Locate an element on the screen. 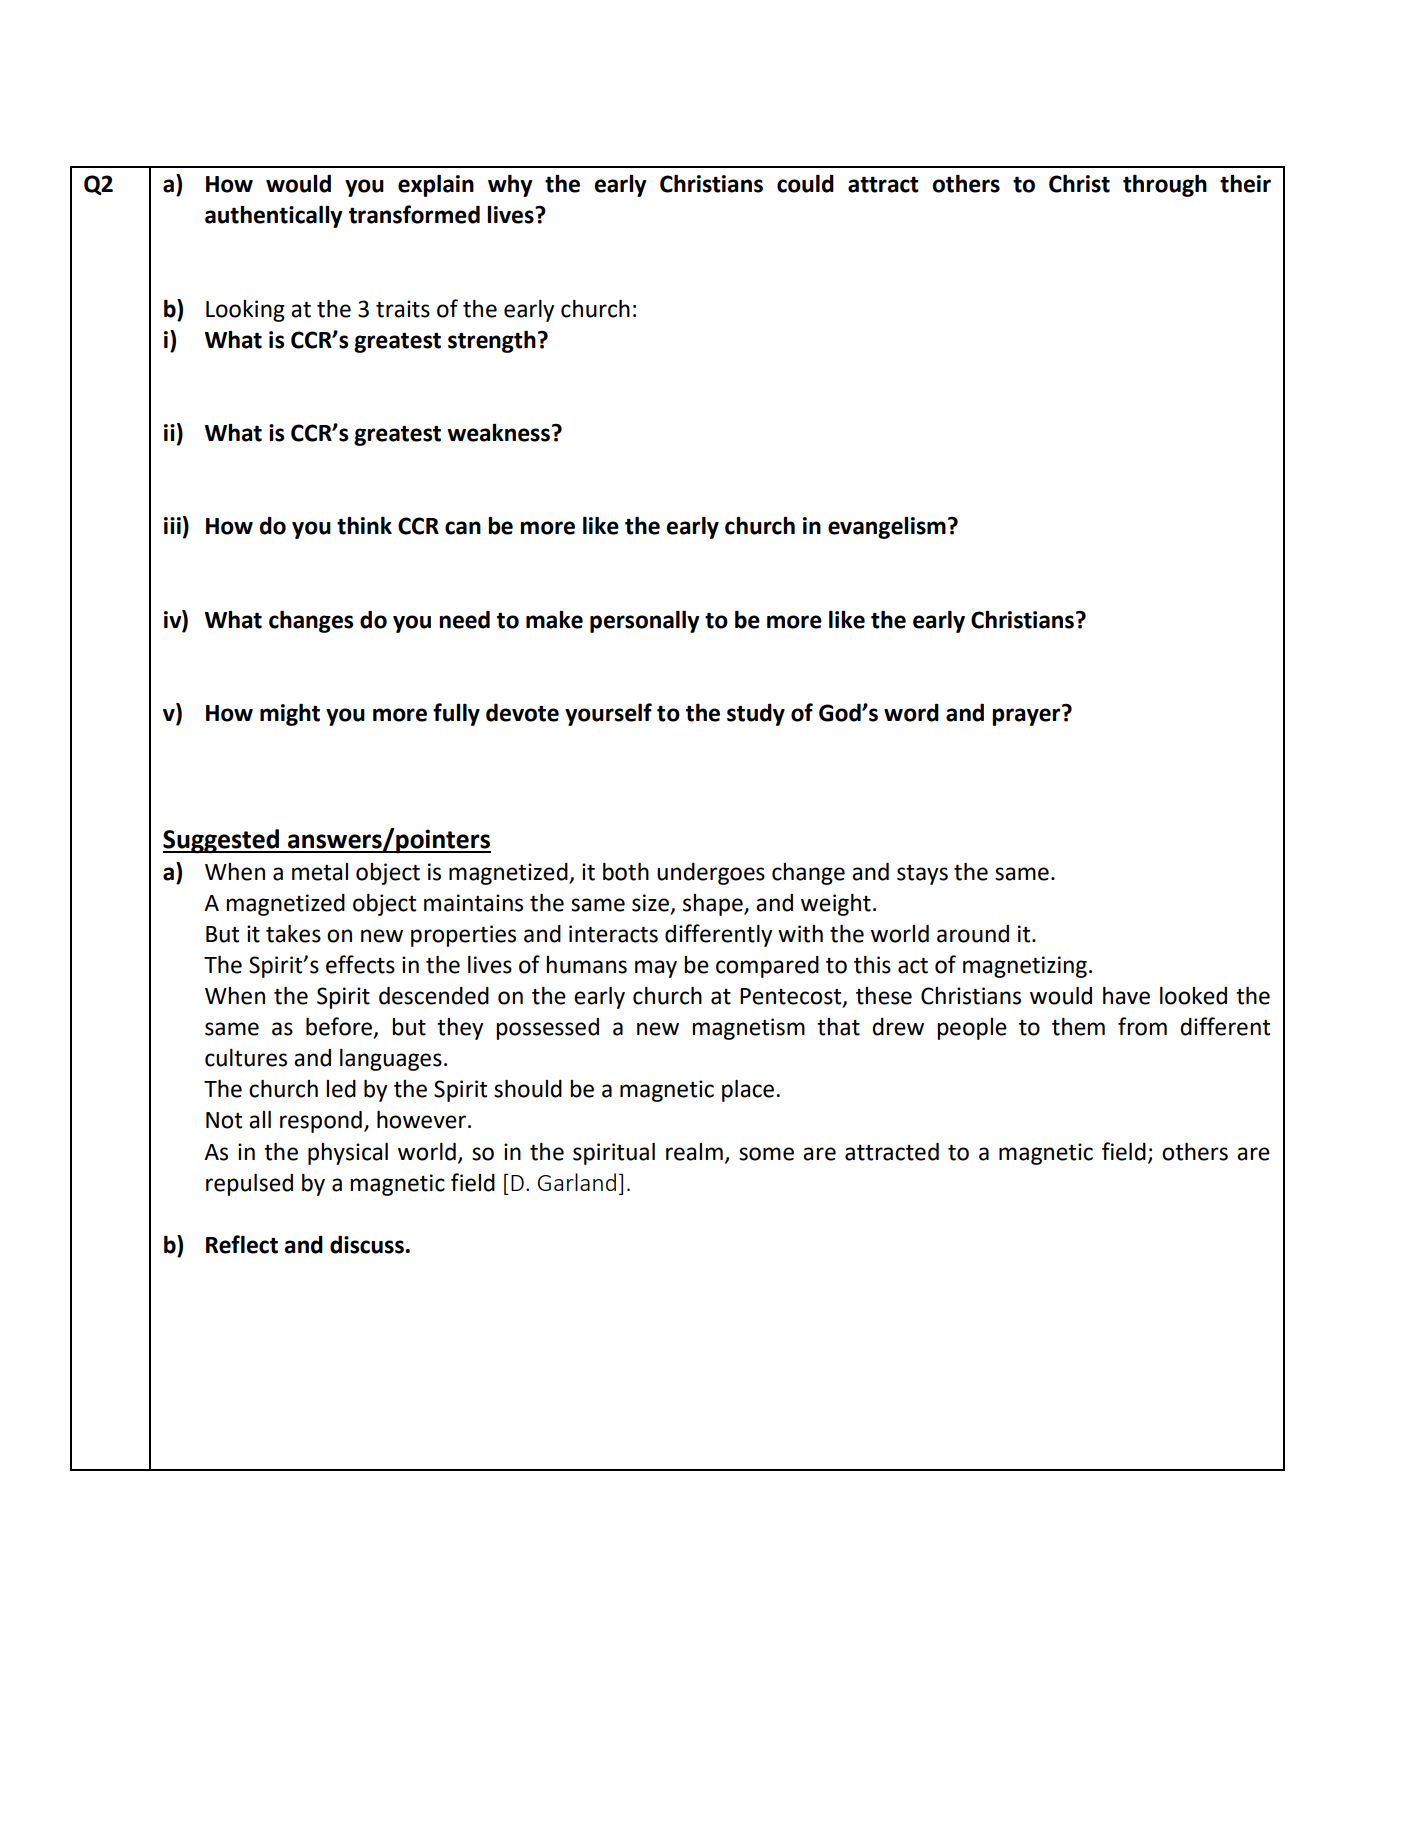 Image resolution: width=1418 pixels, height=1835 pixels. might is located at coordinates (290, 715).
